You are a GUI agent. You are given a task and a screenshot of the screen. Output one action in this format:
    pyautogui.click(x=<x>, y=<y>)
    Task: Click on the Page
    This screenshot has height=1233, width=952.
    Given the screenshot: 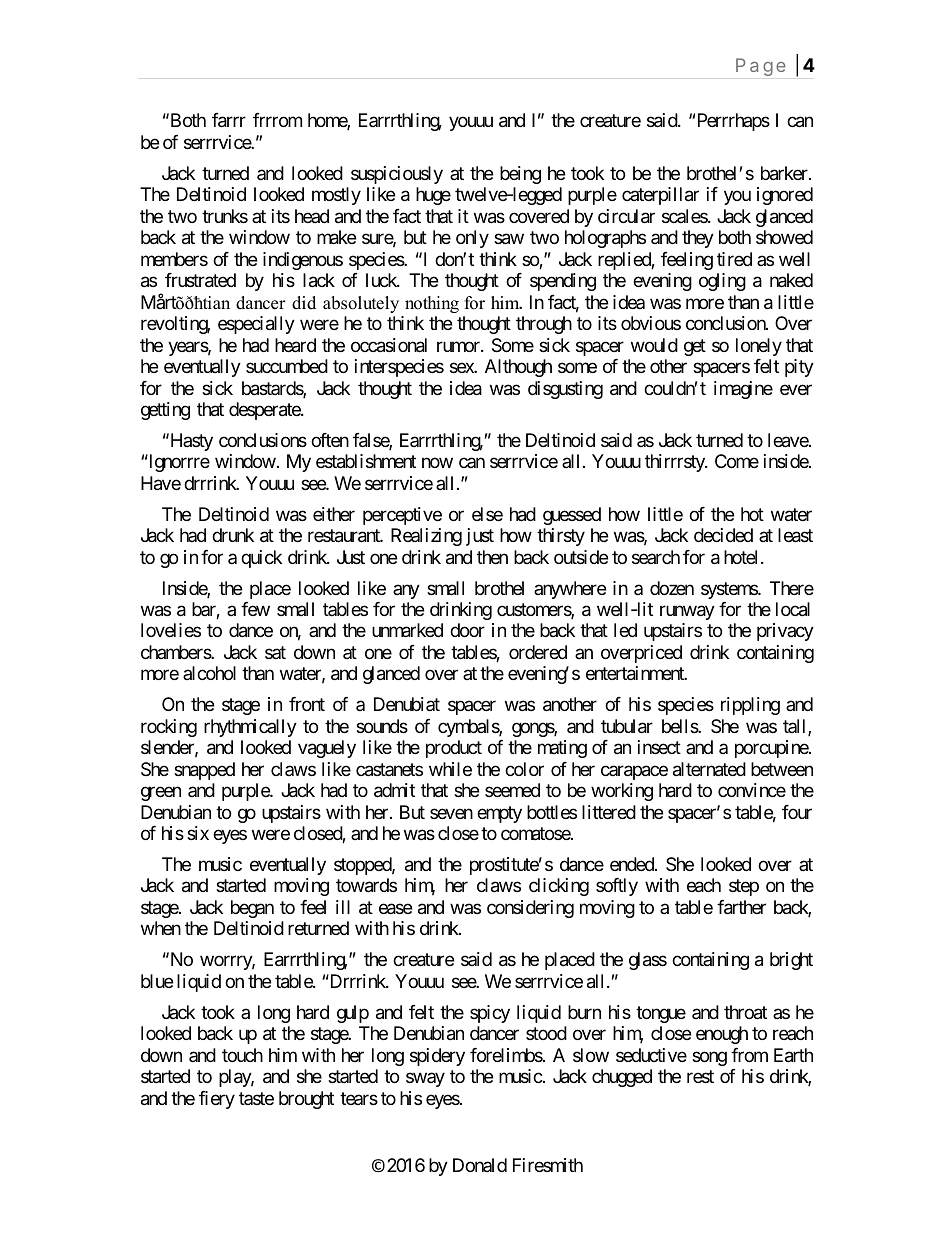 What is the action you would take?
    pyautogui.click(x=761, y=67)
